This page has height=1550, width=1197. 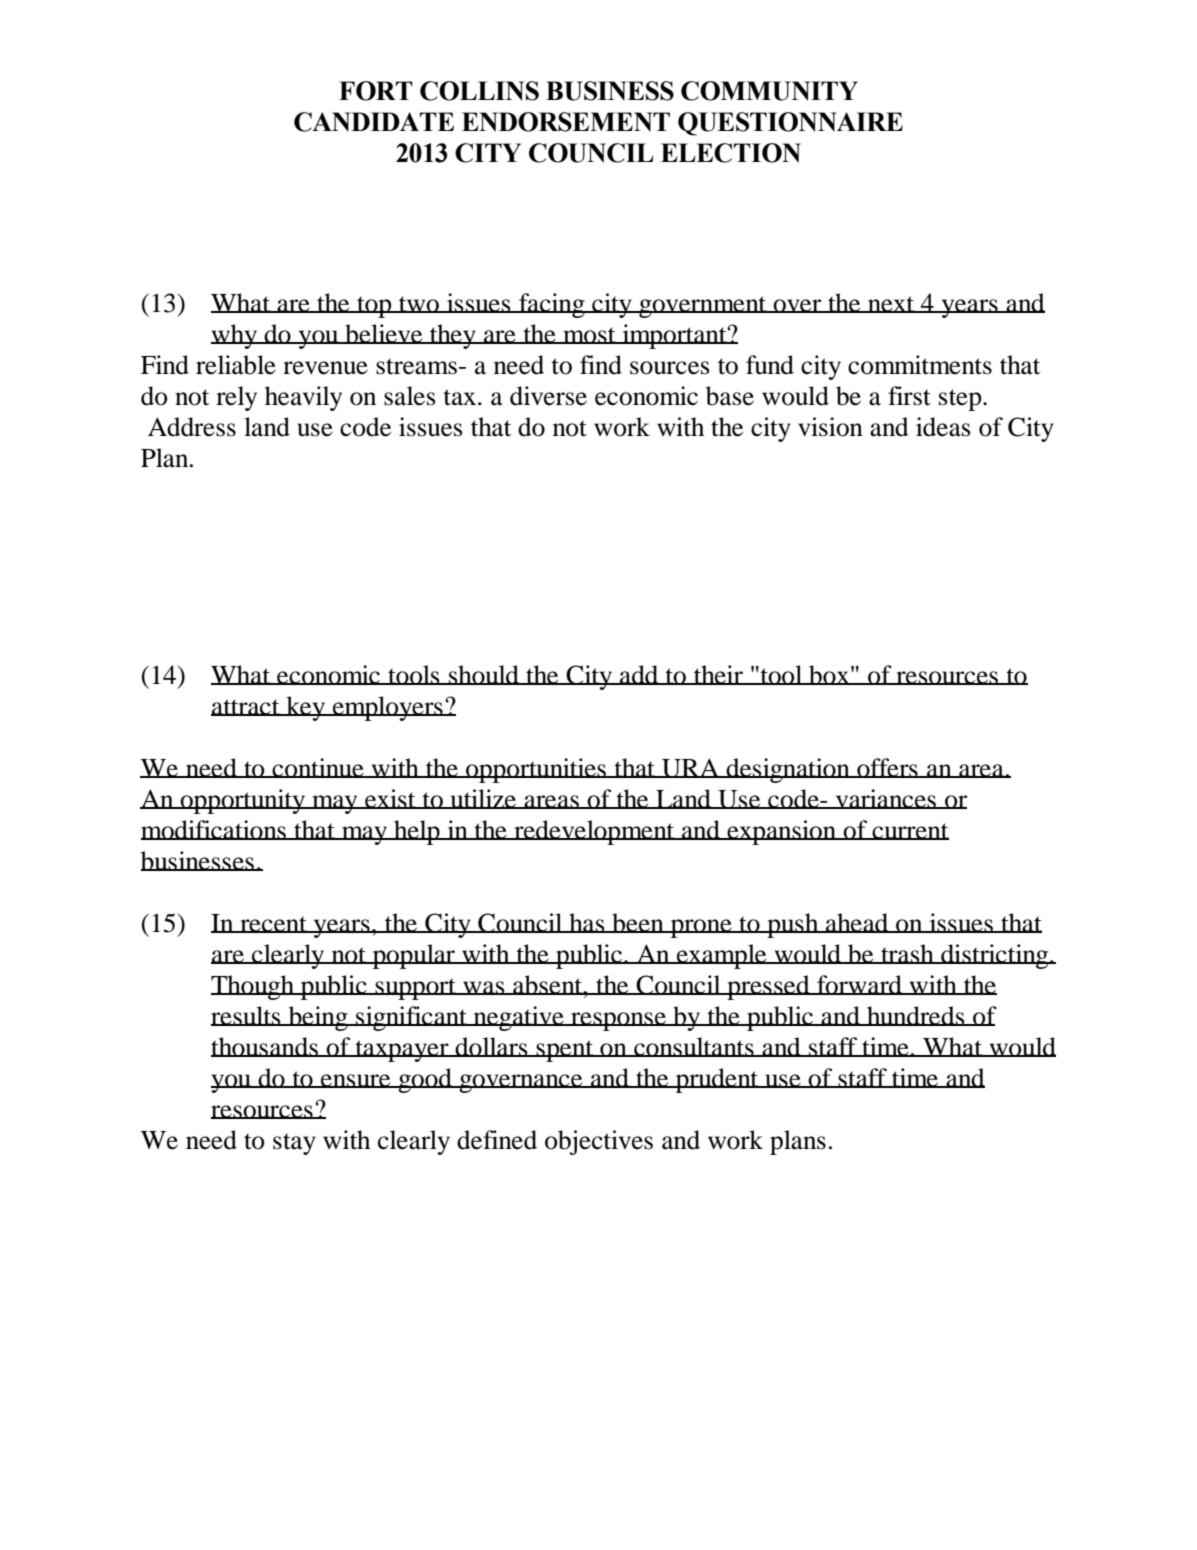 What do you see at coordinates (790, 124) in the page?
I see `QUESTIONNAIRE` at bounding box center [790, 124].
